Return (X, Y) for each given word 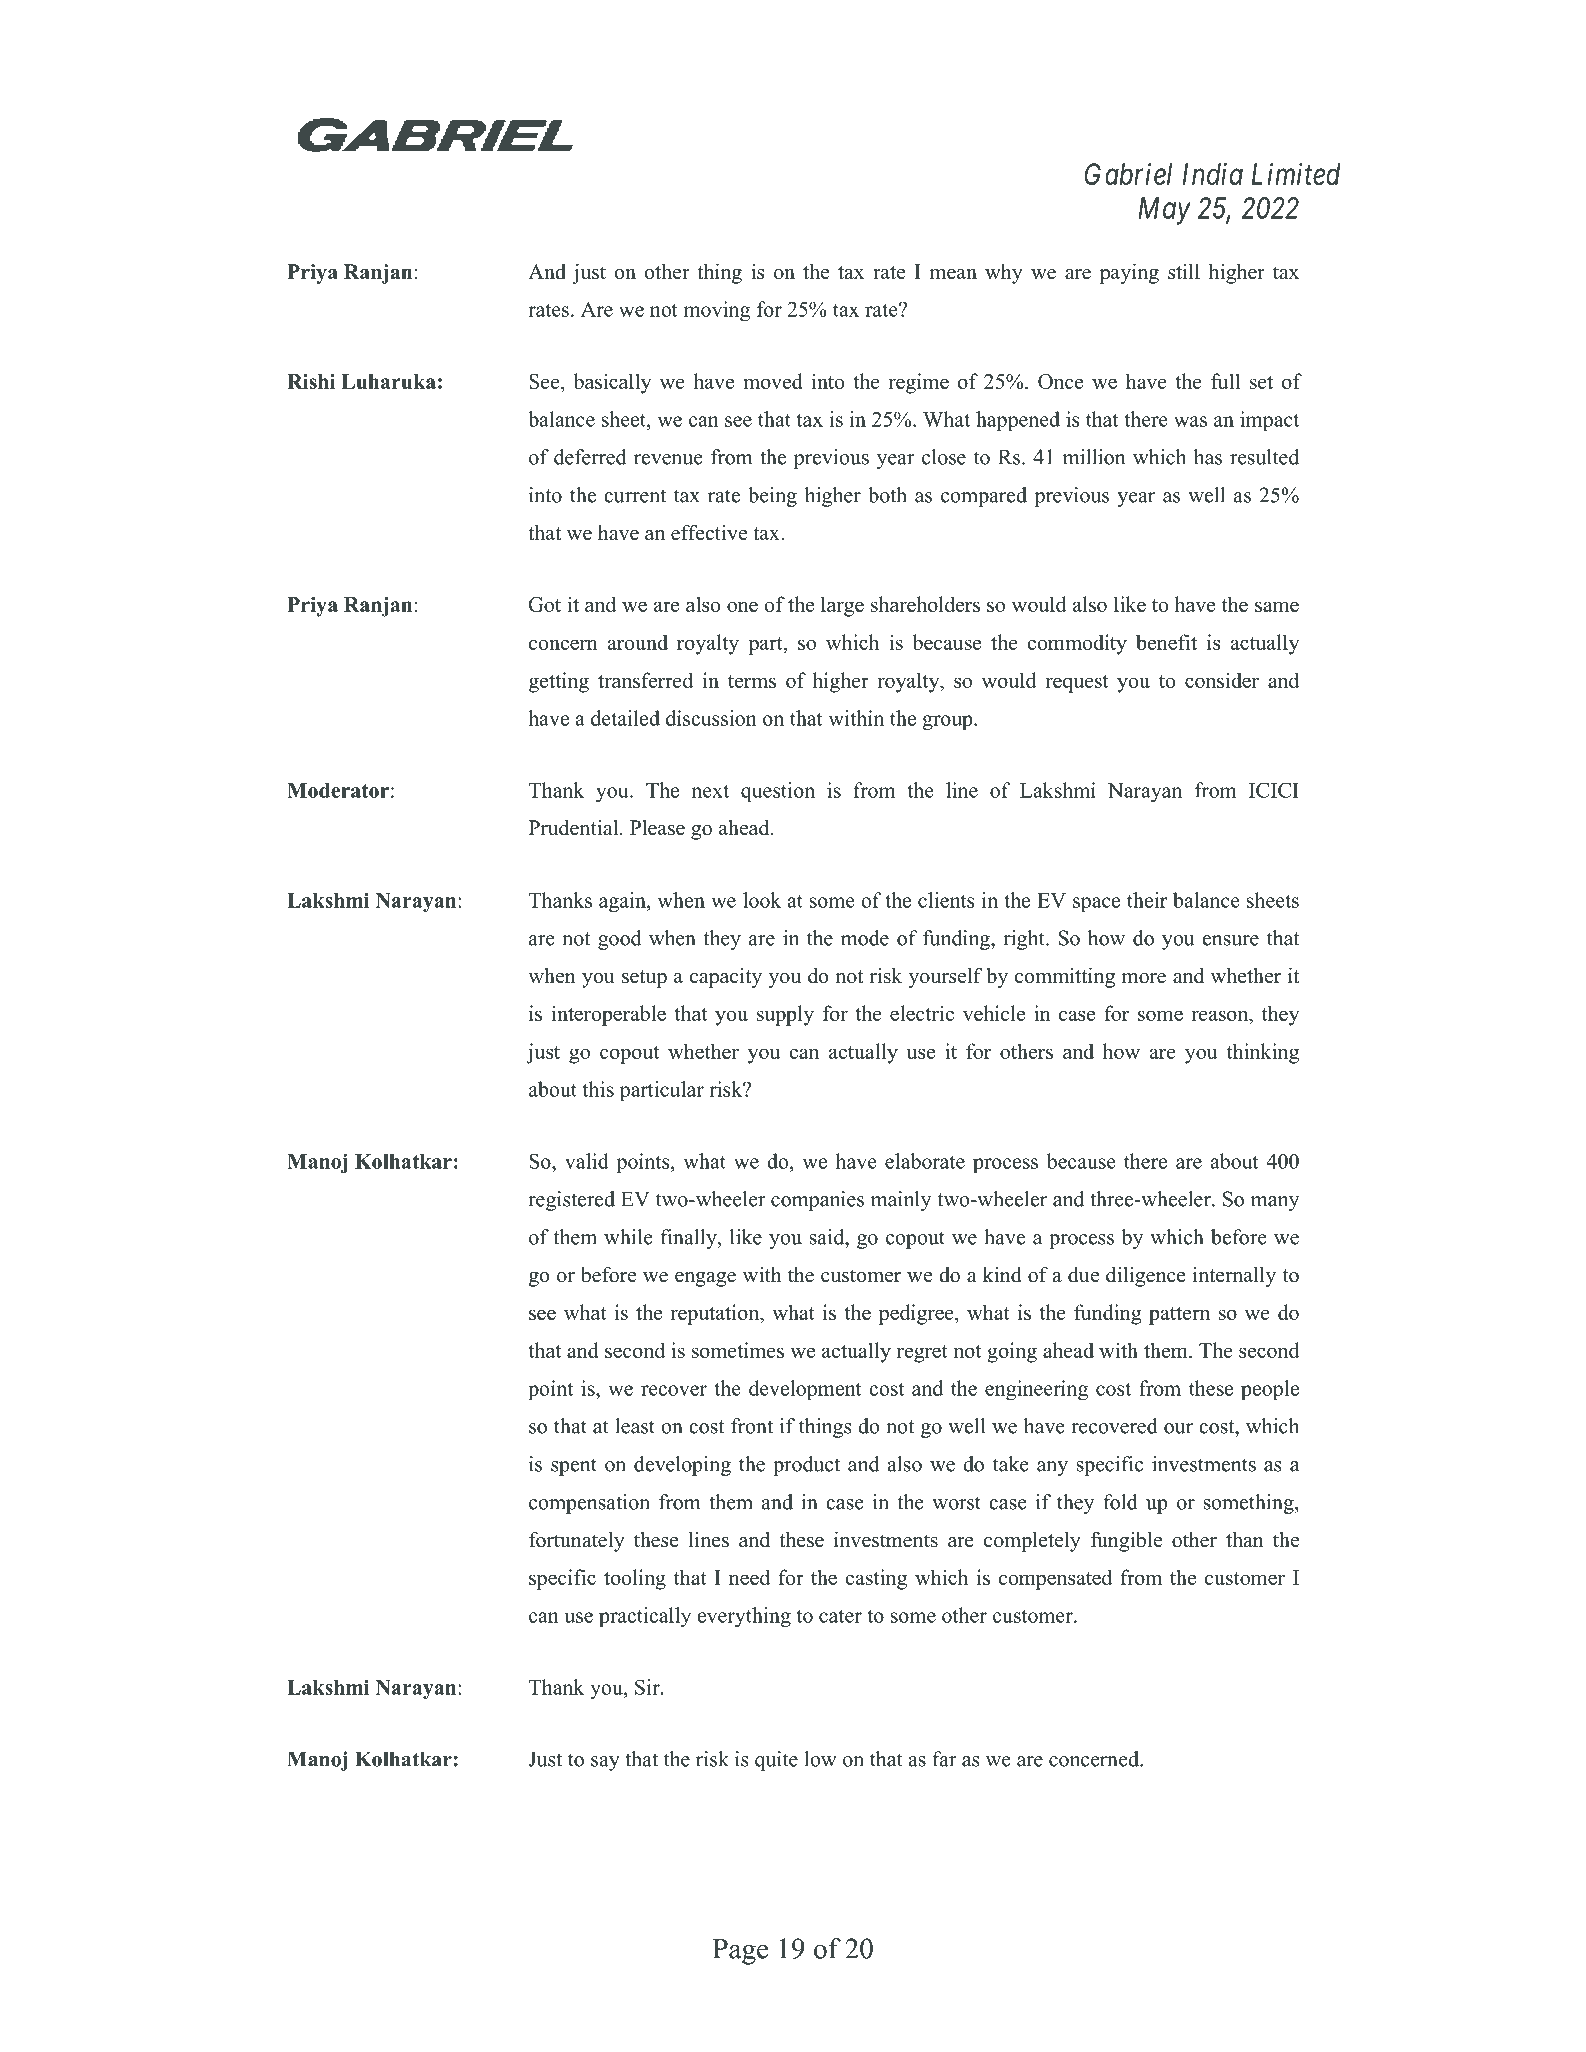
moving (717, 311)
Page (740, 1952)
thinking (1263, 1053)
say (605, 1763)
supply (785, 1015)
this (598, 1089)
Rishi (311, 381)
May (1165, 211)
